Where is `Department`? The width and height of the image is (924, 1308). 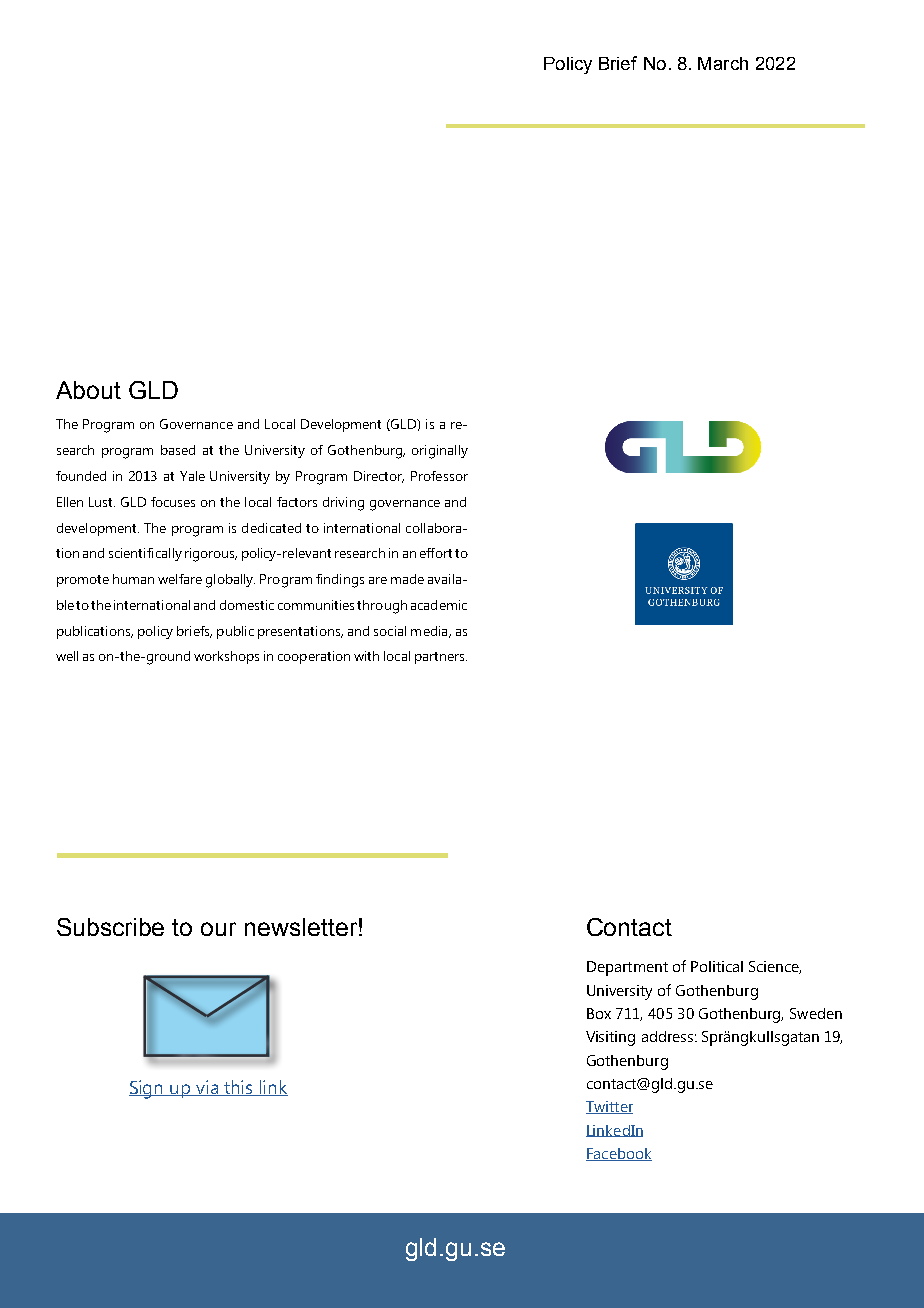
Department is located at coordinates (627, 968).
